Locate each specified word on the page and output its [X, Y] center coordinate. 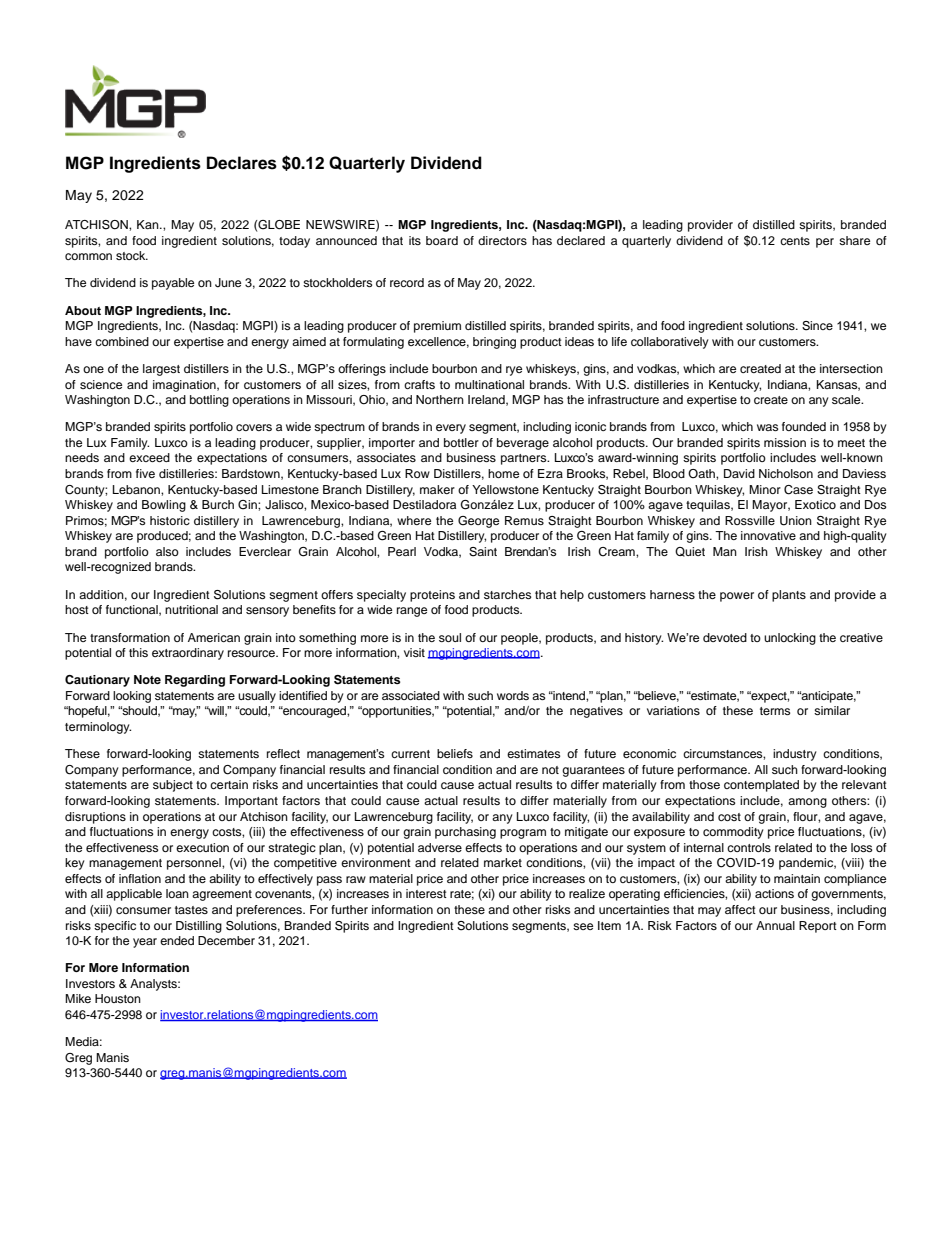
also [167, 551]
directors [502, 240]
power [737, 597]
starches [507, 594]
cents [795, 241]
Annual [775, 925]
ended [177, 940]
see [583, 926]
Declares [242, 163]
